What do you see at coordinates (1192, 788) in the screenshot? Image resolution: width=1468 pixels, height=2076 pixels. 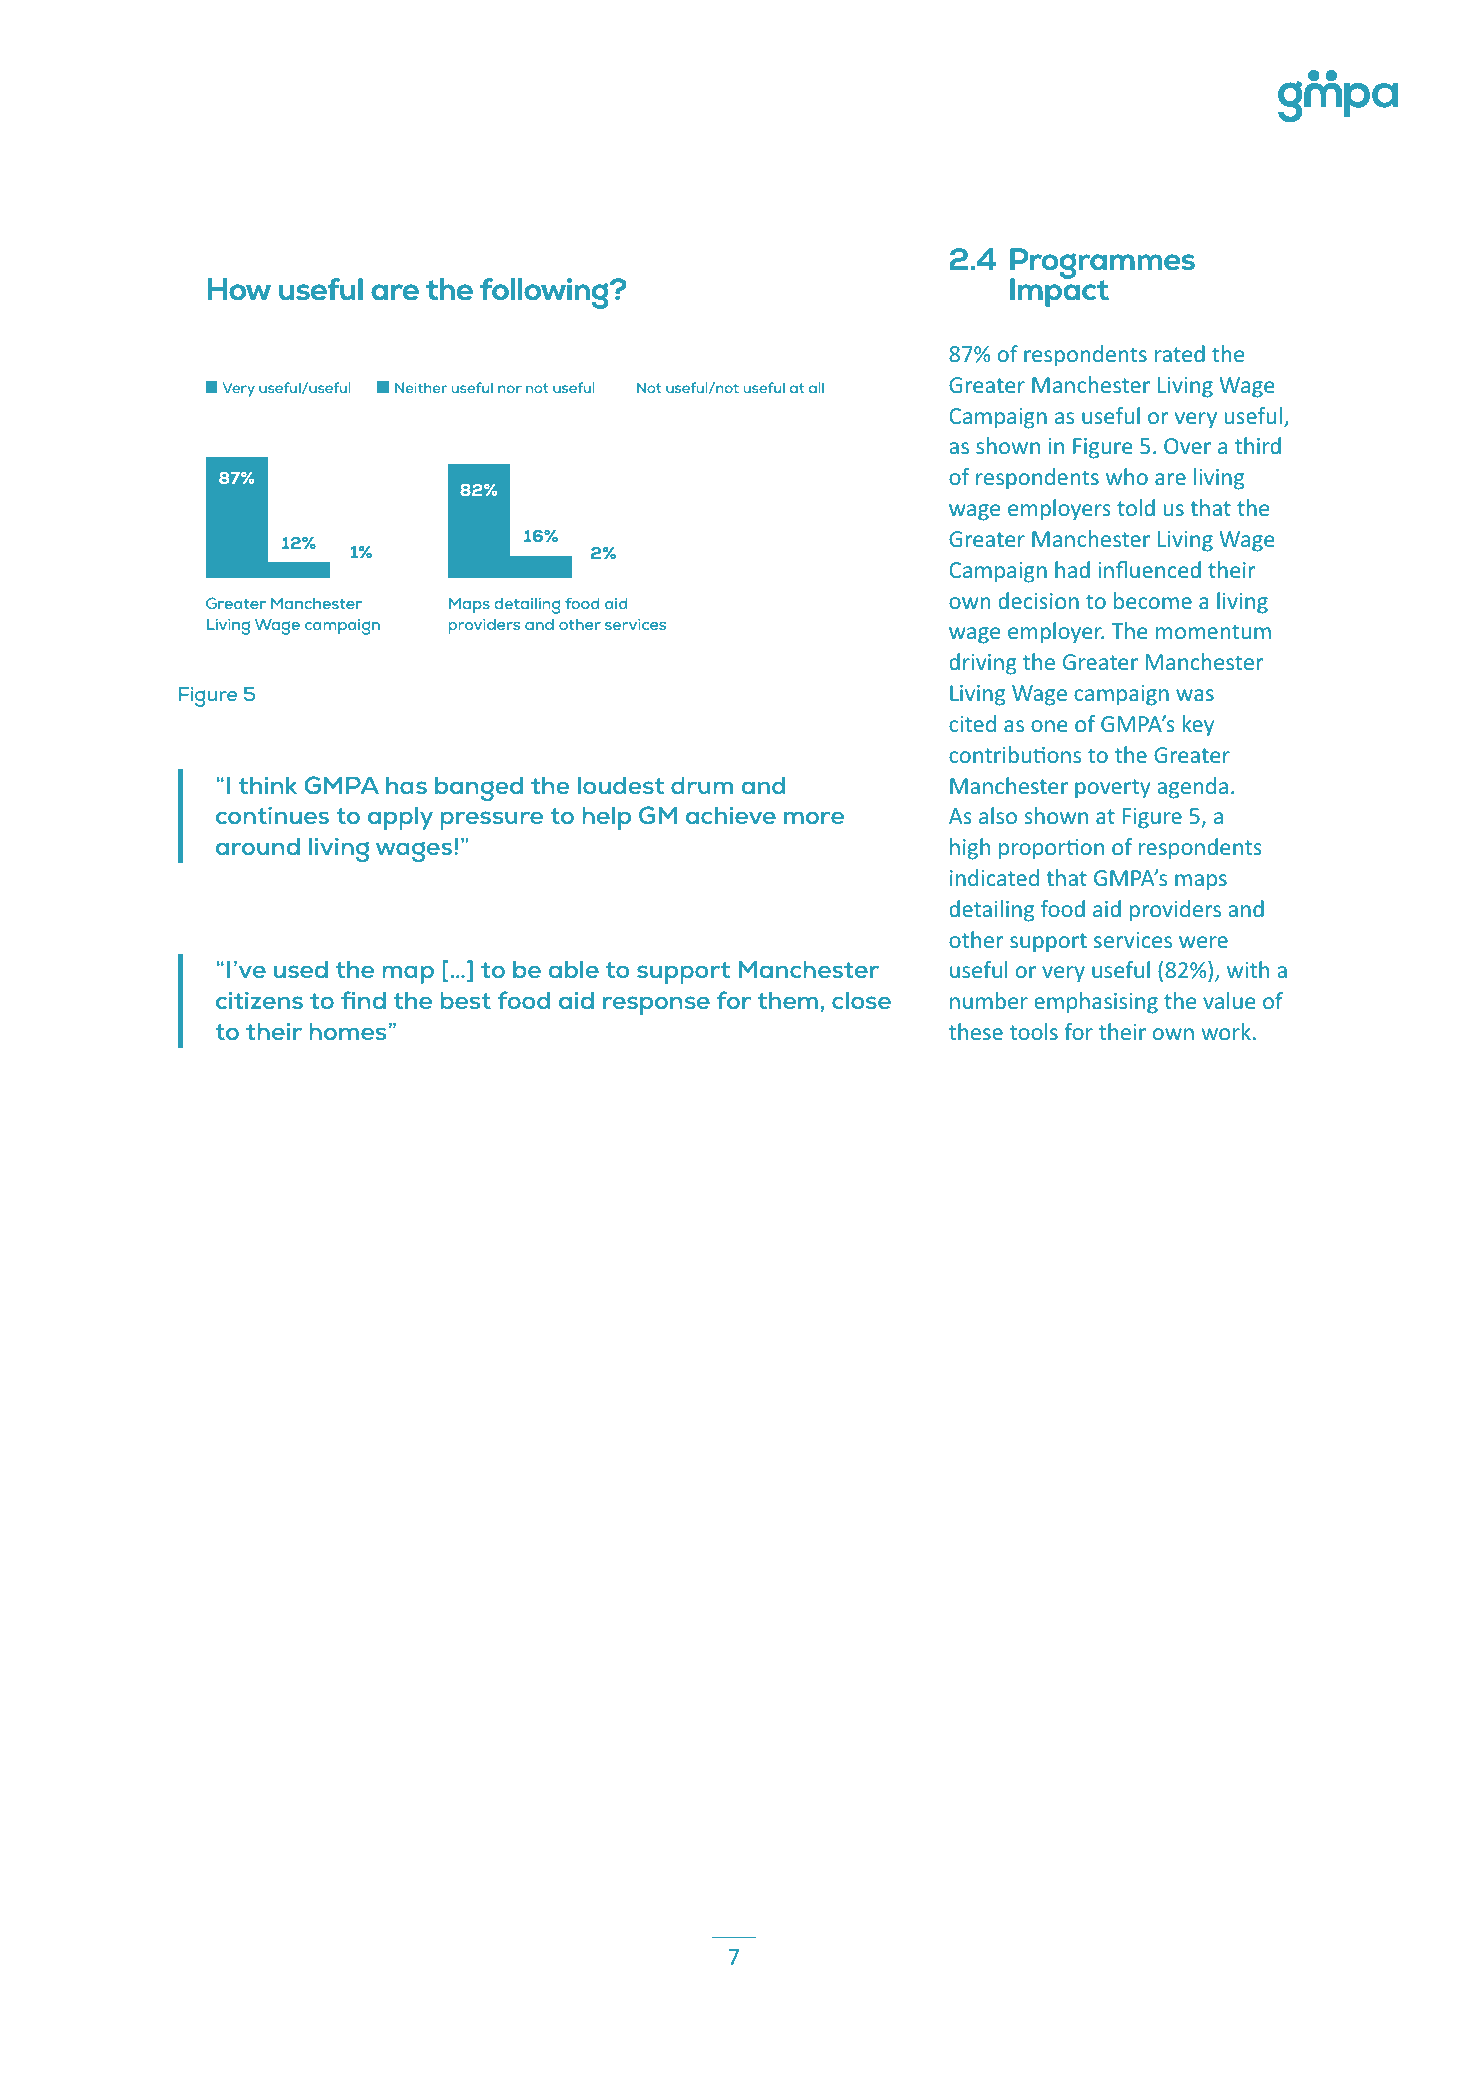 I see `agenda` at bounding box center [1192, 788].
